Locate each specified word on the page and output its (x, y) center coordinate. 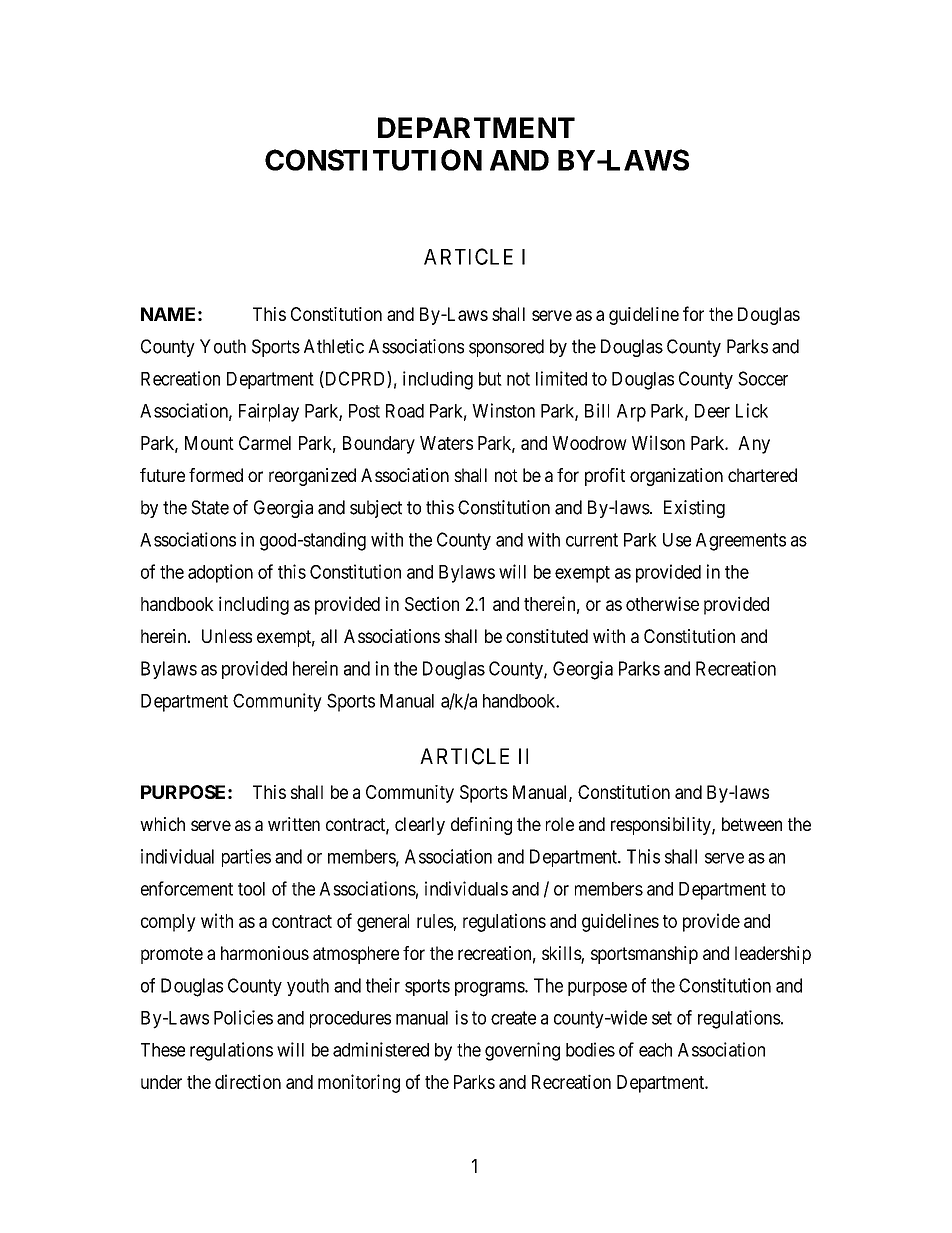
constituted (547, 636)
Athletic (334, 346)
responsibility (662, 826)
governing (522, 1051)
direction (248, 1081)
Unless (227, 636)
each (655, 1050)
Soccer (763, 378)
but (490, 379)
